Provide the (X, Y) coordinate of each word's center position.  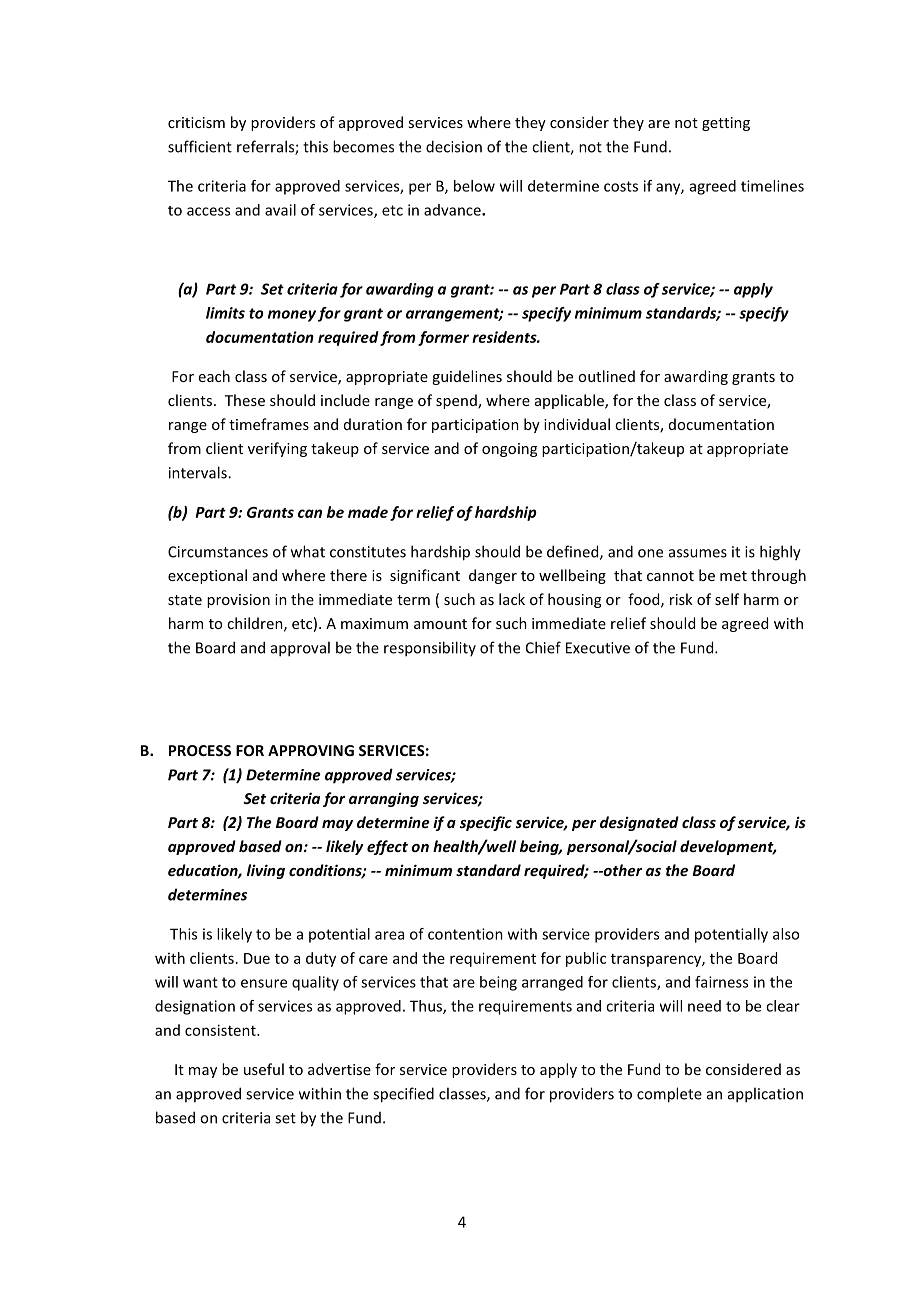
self (727, 599)
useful (264, 1069)
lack (512, 599)
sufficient (200, 146)
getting (726, 124)
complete (669, 1095)
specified (403, 1095)
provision (238, 601)
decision (454, 146)
